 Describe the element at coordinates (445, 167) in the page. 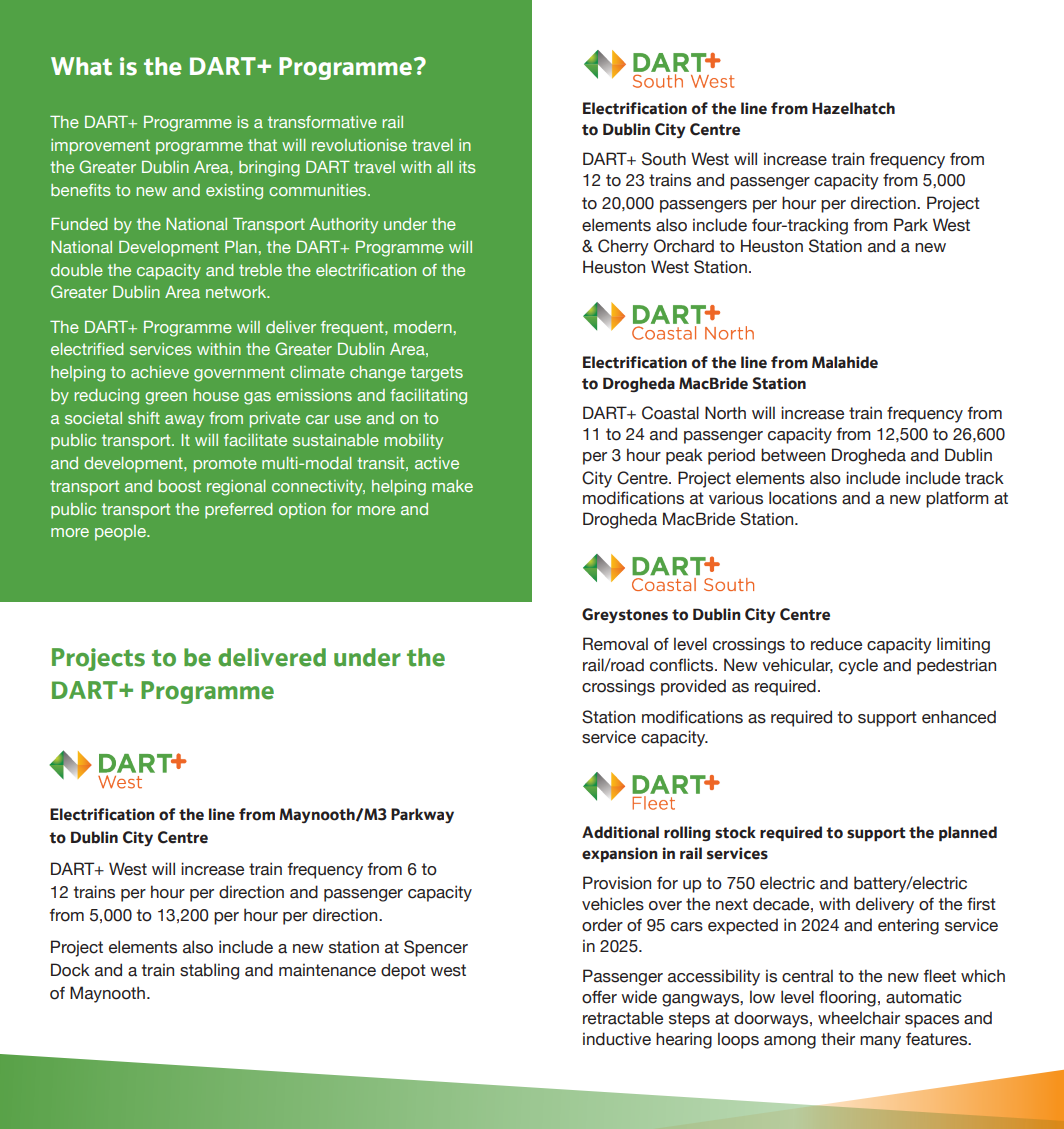

I see `all` at that location.
